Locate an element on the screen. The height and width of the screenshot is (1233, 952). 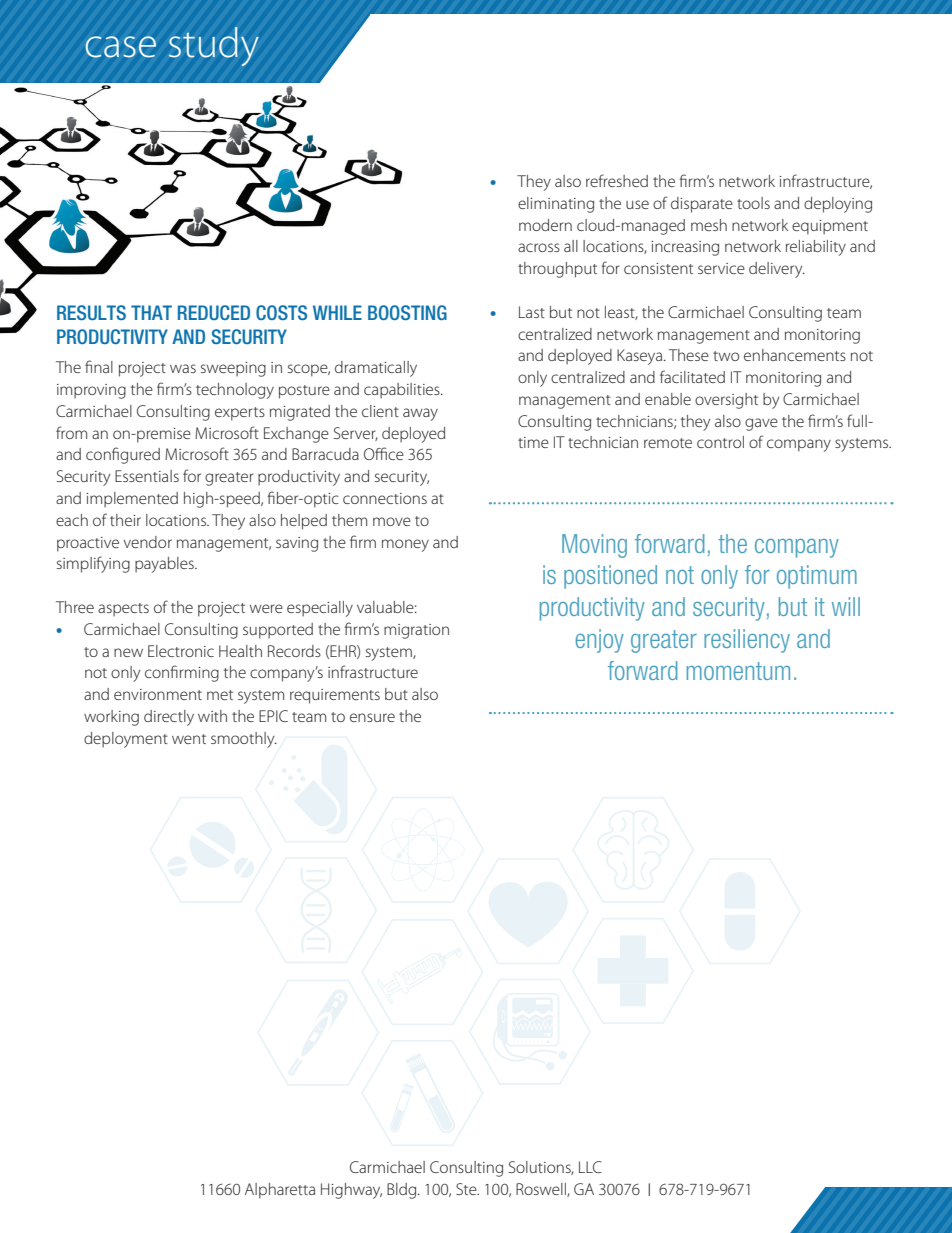
Bldg is located at coordinates (403, 1191).
